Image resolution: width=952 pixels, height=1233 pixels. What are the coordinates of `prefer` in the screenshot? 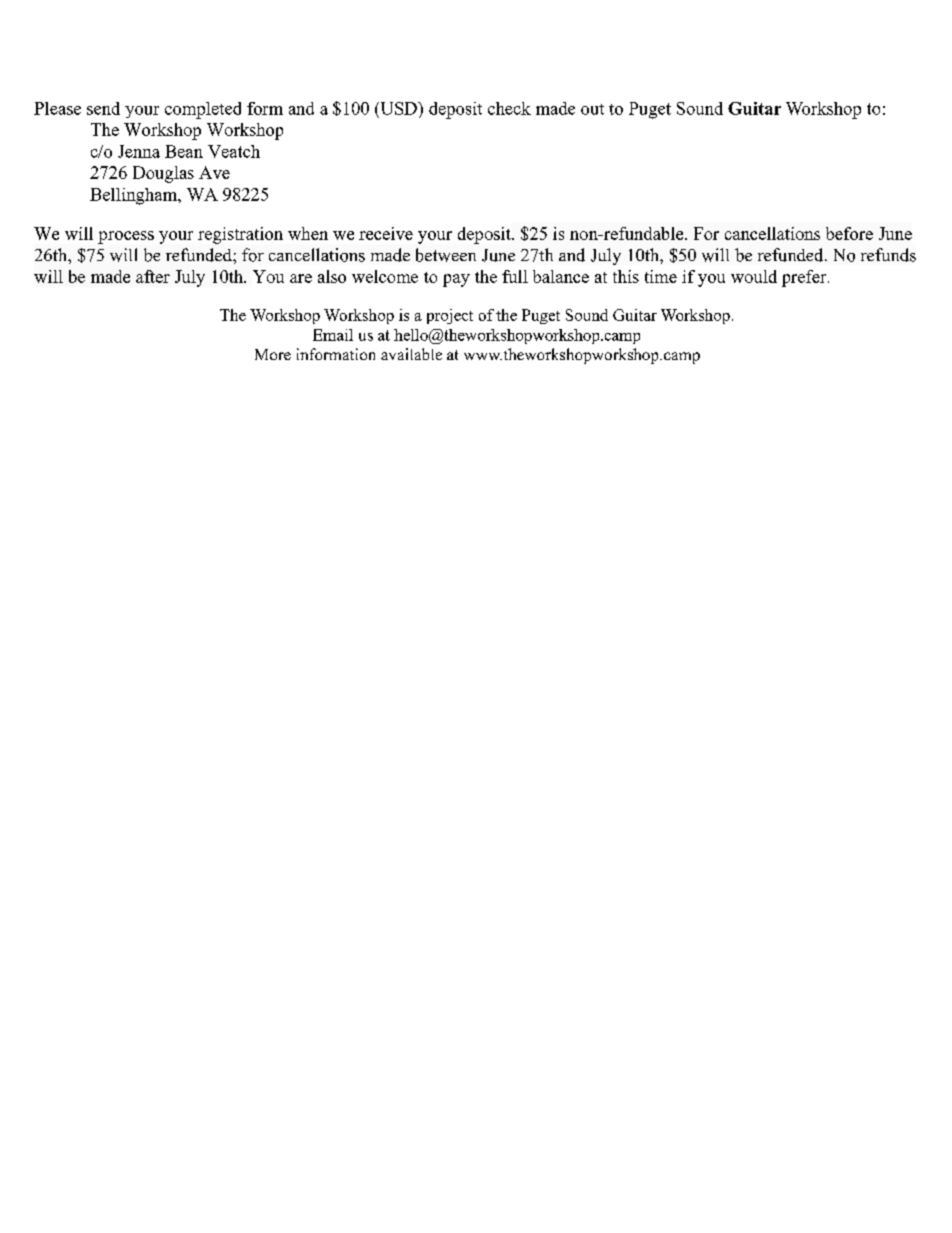 It's located at (805, 278).
